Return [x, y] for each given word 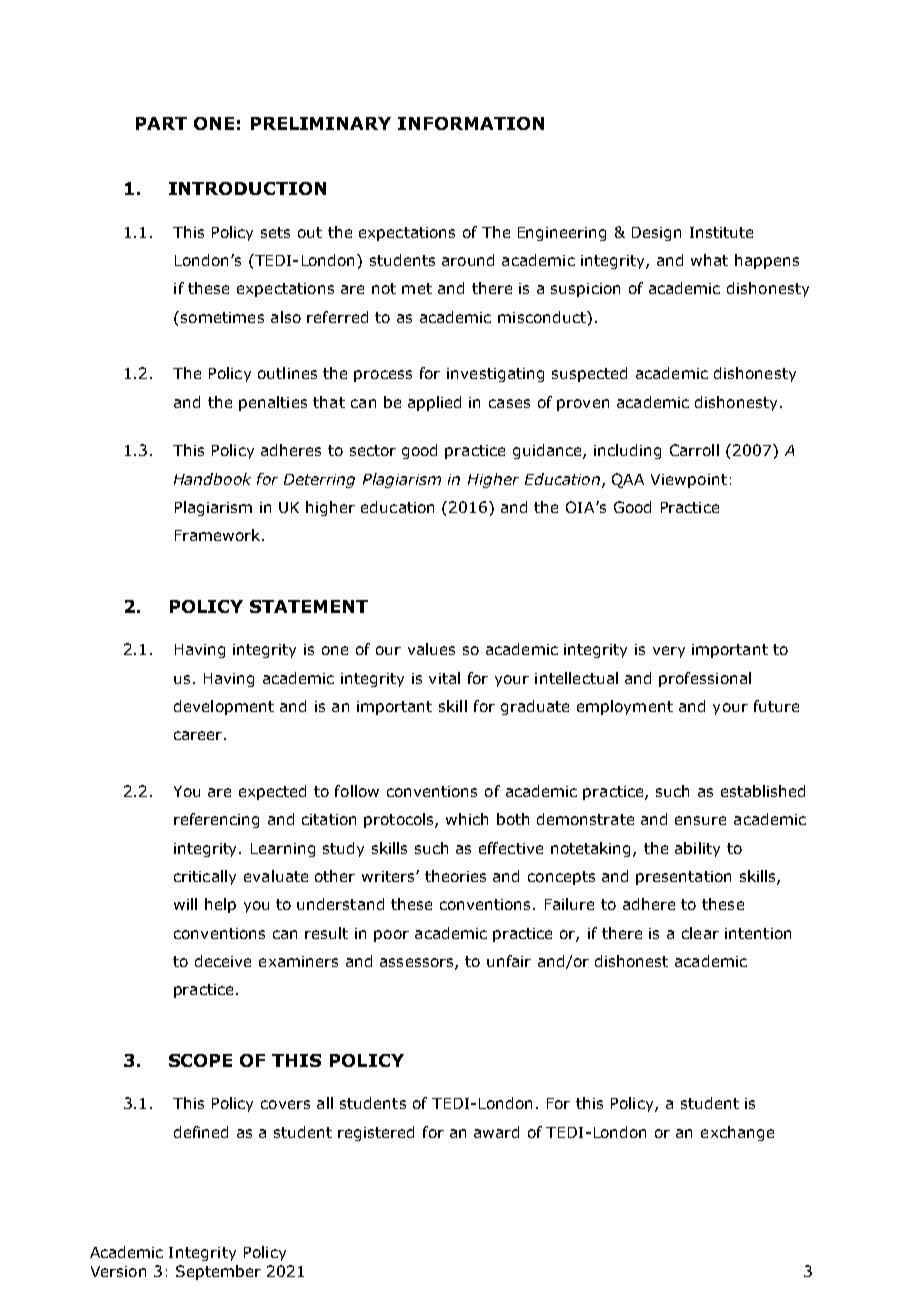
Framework [219, 535]
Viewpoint [689, 481]
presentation [683, 878]
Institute [721, 232]
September [218, 1272]
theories [455, 876]
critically [205, 877]
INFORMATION [471, 123]
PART [161, 123]
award [496, 1132]
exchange [737, 1133]
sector [373, 450]
